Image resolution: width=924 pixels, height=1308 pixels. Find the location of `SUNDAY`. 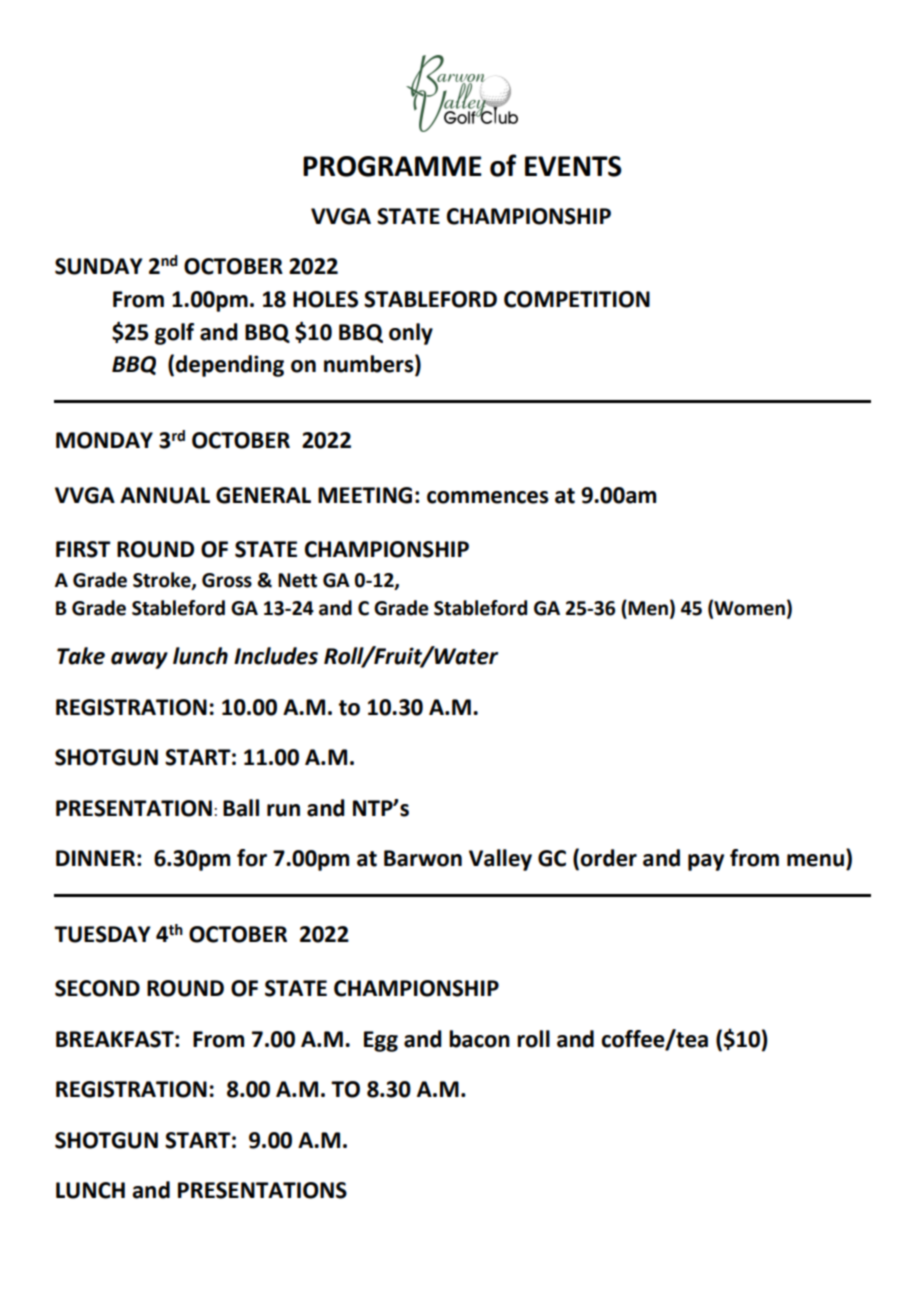

SUNDAY is located at coordinates (99, 266).
